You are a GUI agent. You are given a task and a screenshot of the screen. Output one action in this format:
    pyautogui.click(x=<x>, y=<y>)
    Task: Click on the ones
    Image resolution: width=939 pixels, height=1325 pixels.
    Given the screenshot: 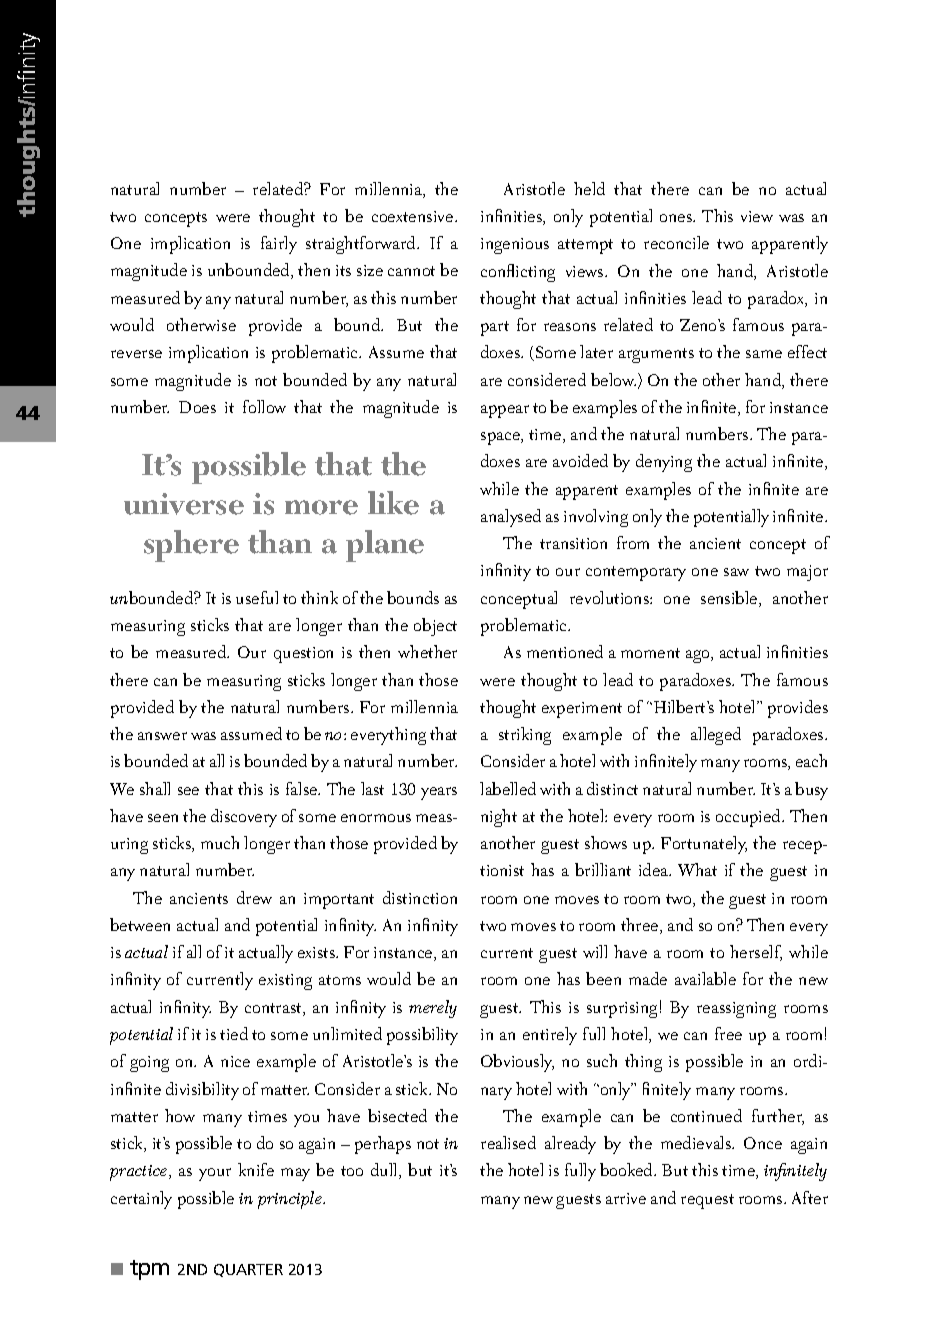 What is the action you would take?
    pyautogui.click(x=677, y=218)
